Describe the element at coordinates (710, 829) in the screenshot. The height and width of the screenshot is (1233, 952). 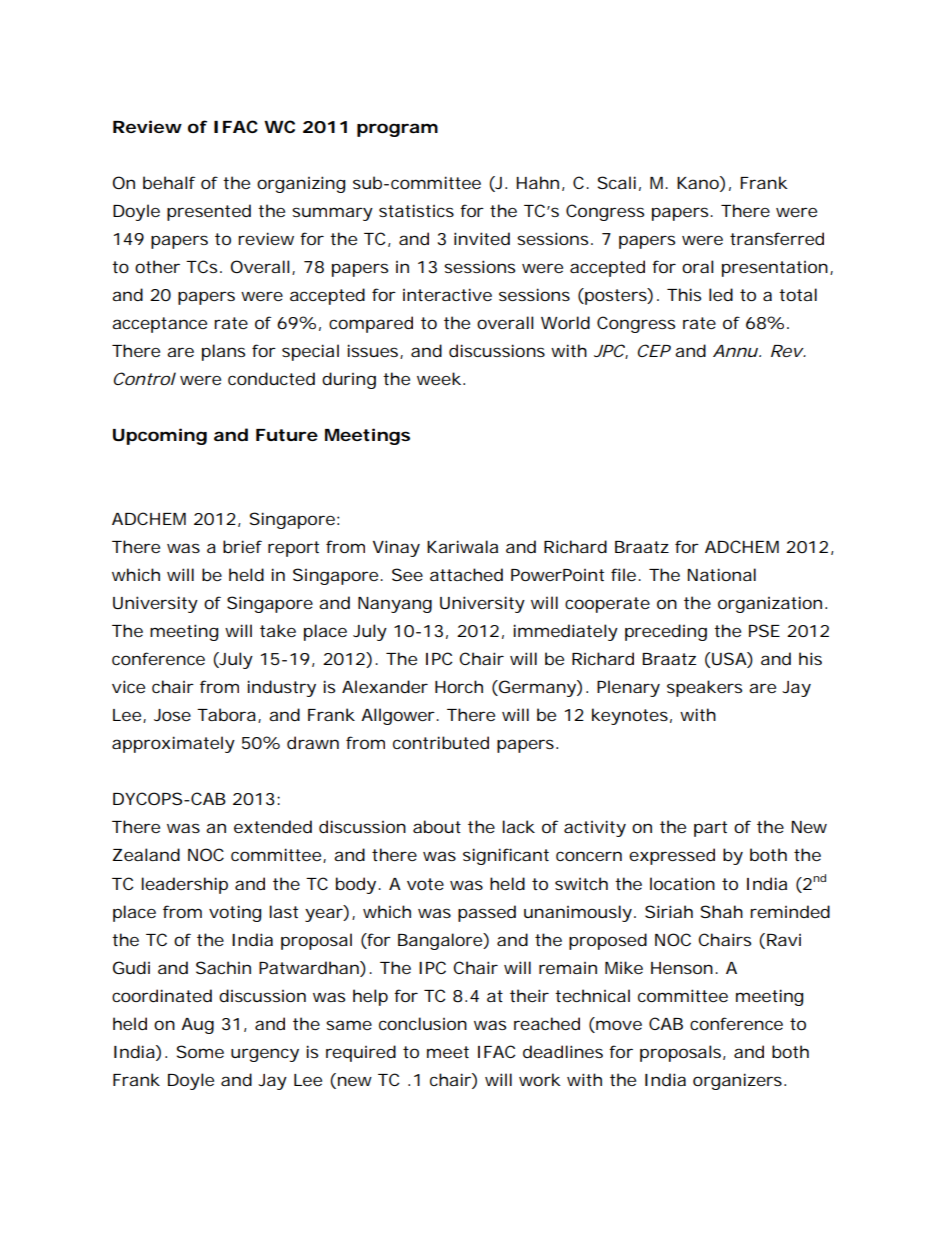
I see `part` at that location.
